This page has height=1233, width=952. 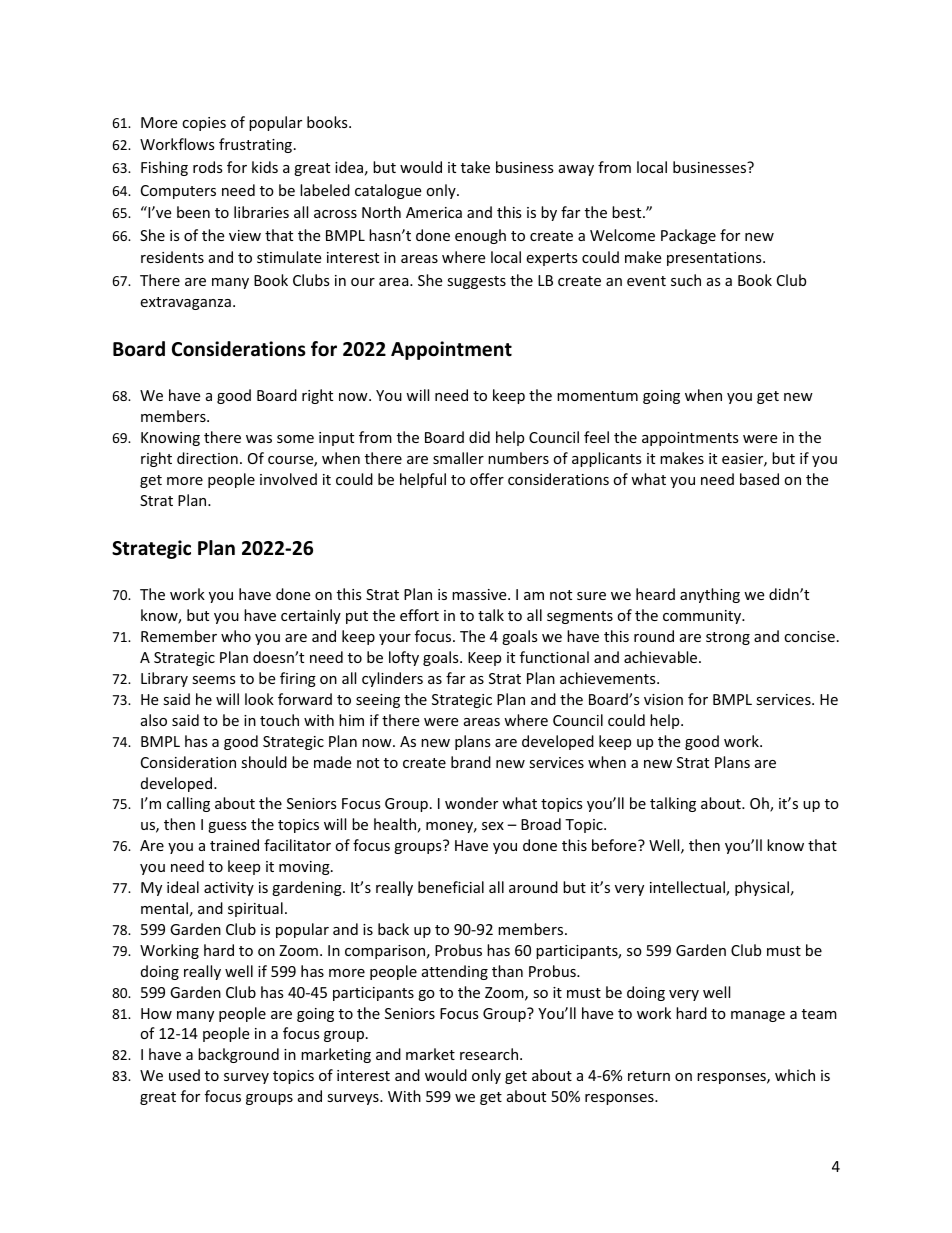 I want to click on used, so click(x=184, y=1075).
